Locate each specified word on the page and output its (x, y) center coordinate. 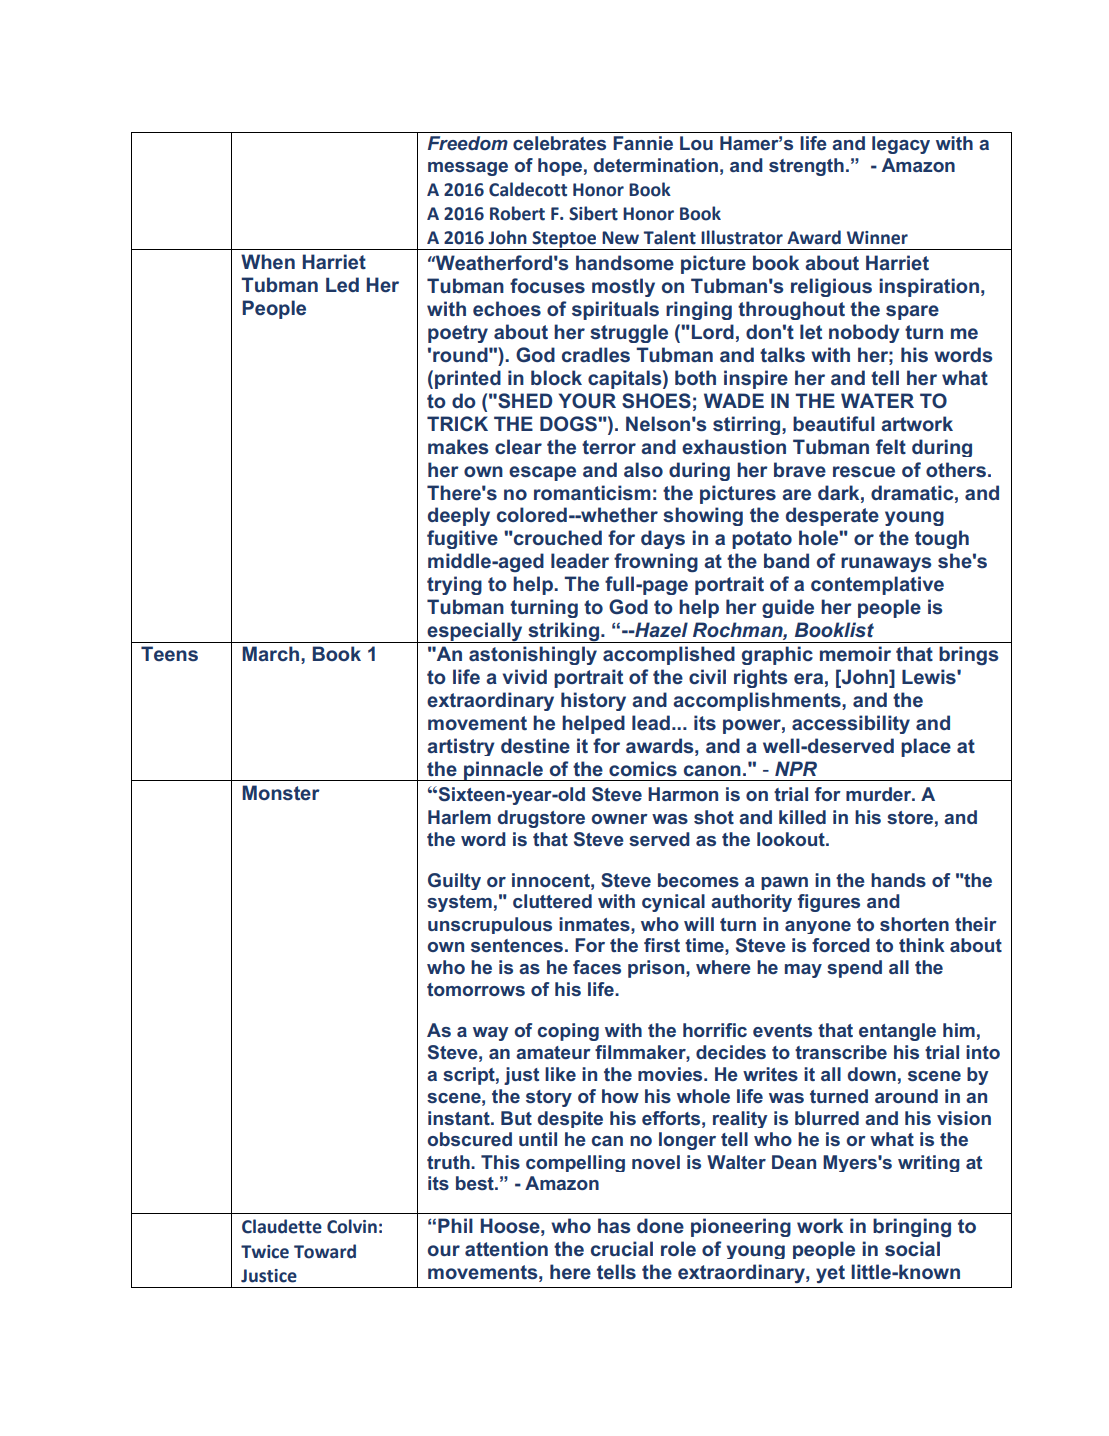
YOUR (587, 401)
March (270, 653)
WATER (877, 400)
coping (568, 1032)
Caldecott (528, 189)
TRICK (457, 423)
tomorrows (476, 989)
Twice (265, 1252)
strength (806, 167)
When (268, 261)
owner (619, 819)
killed (802, 817)
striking (563, 632)
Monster (281, 792)
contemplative (877, 585)
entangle (897, 1032)
